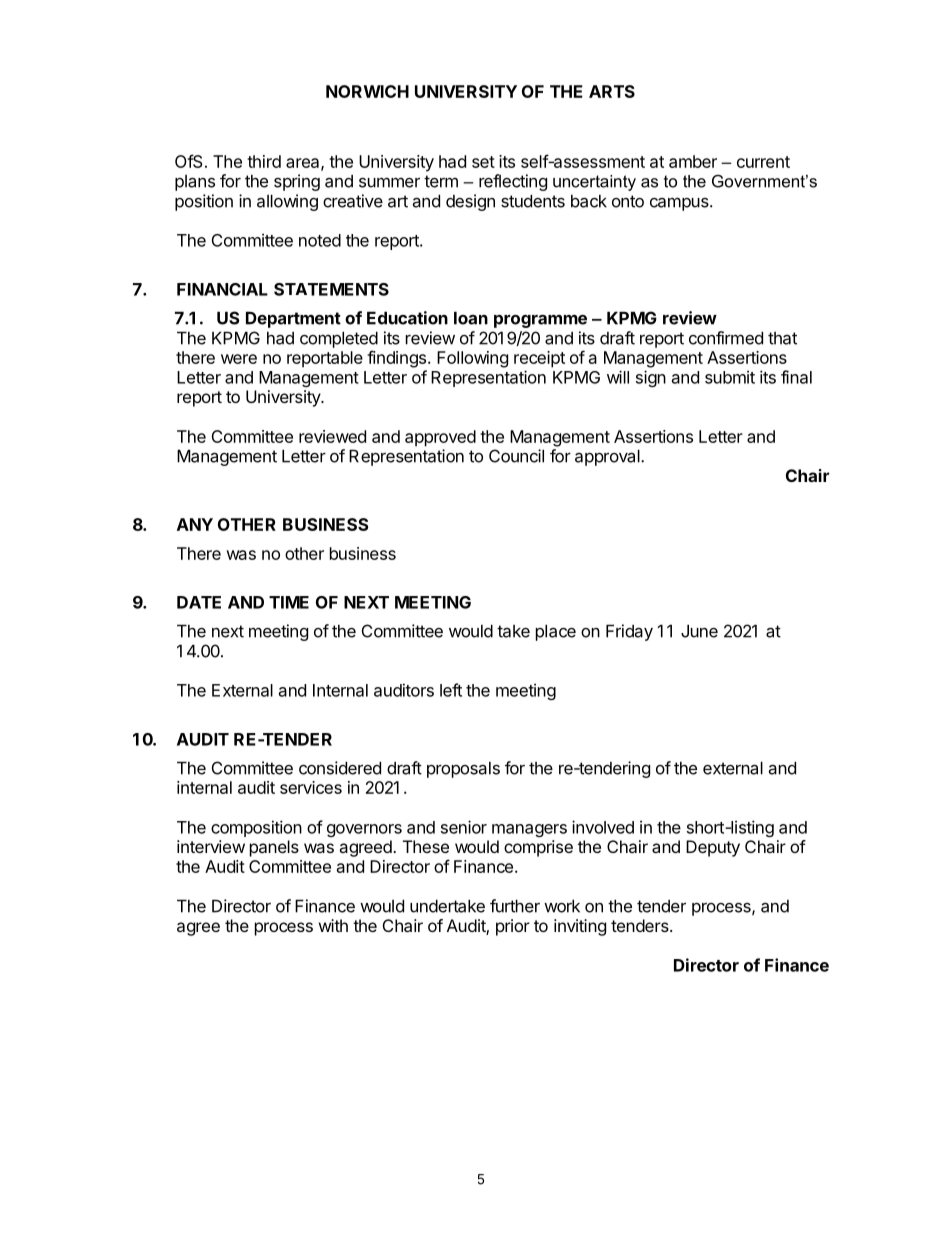 This image has height=1233, width=952. I want to click on amber, so click(693, 161).
